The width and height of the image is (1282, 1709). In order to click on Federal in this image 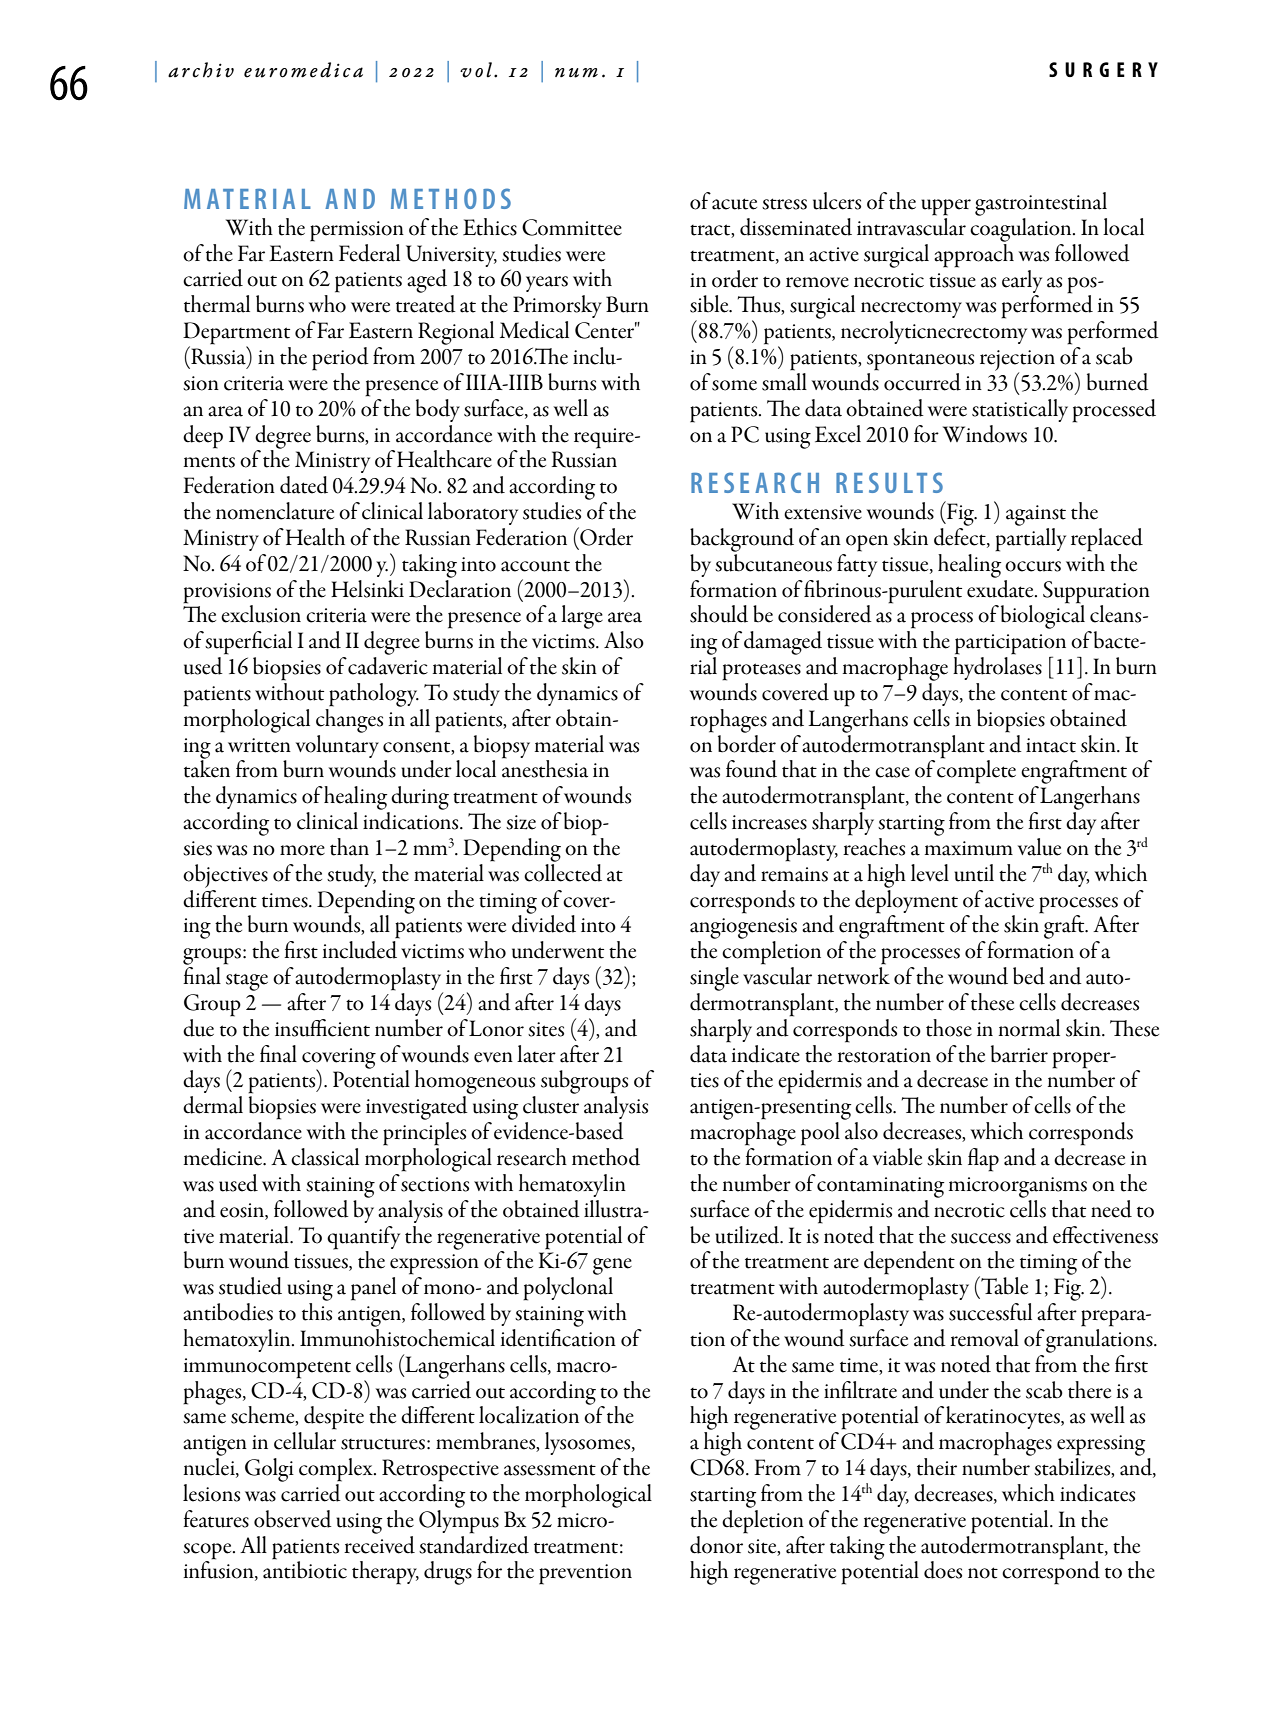, I will do `click(369, 253)`.
